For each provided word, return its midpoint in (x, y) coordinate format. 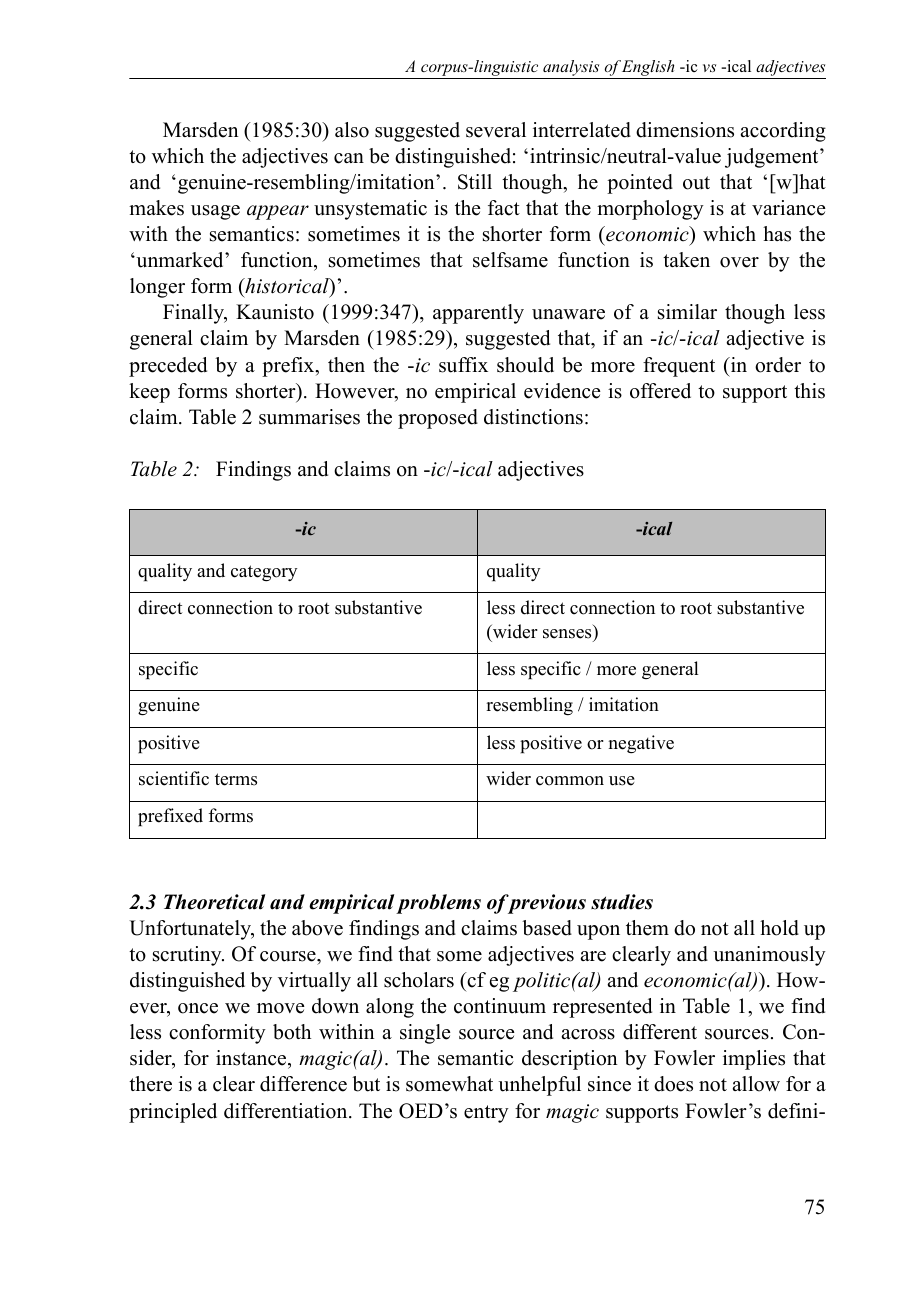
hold (779, 928)
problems (438, 904)
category (264, 573)
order (778, 365)
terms (236, 779)
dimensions (685, 130)
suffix (463, 365)
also (352, 130)
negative (641, 744)
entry (486, 1114)
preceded (168, 367)
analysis (571, 69)
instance (252, 1059)
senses (567, 634)
